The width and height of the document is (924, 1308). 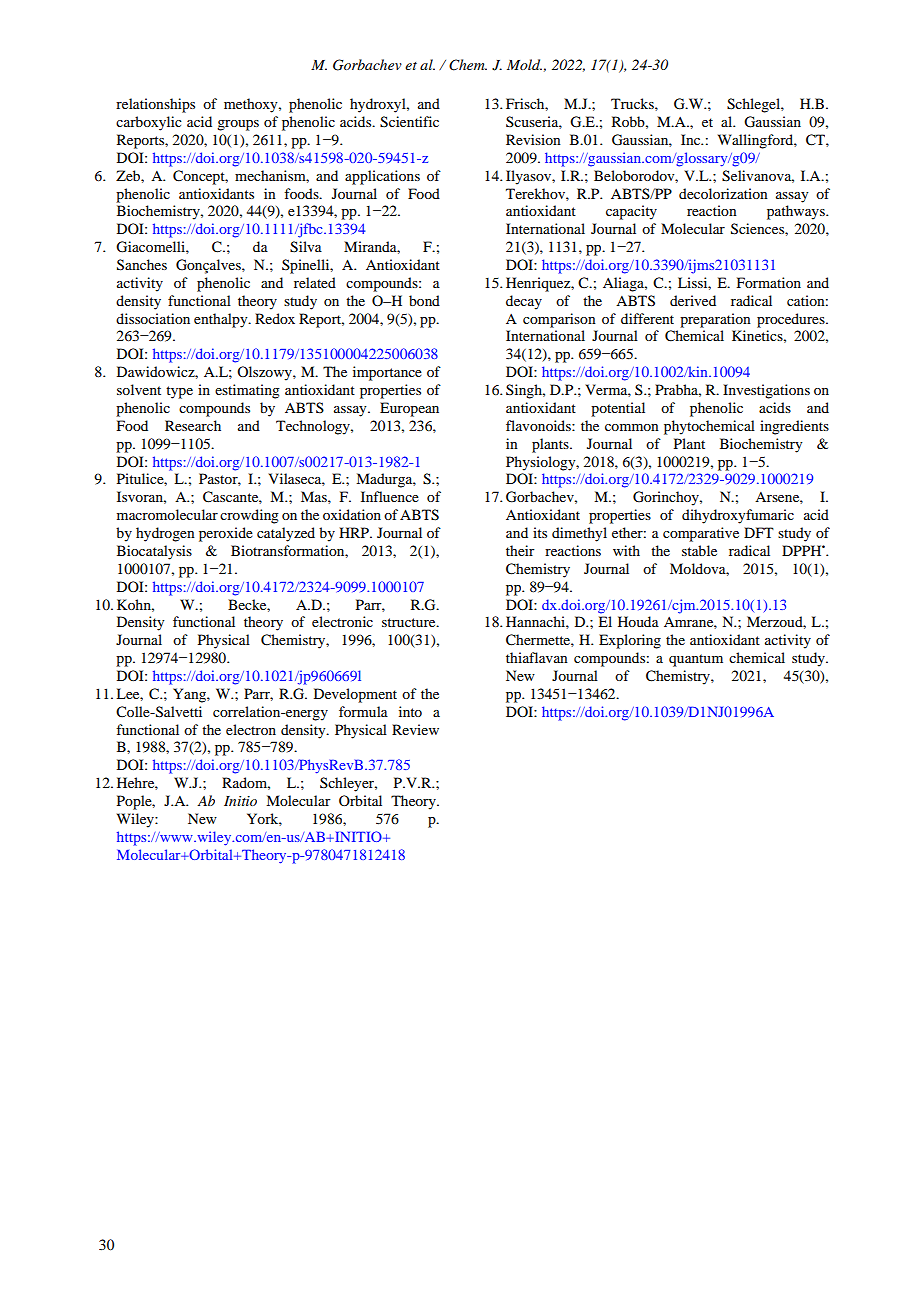 I want to click on derived, so click(x=693, y=300).
